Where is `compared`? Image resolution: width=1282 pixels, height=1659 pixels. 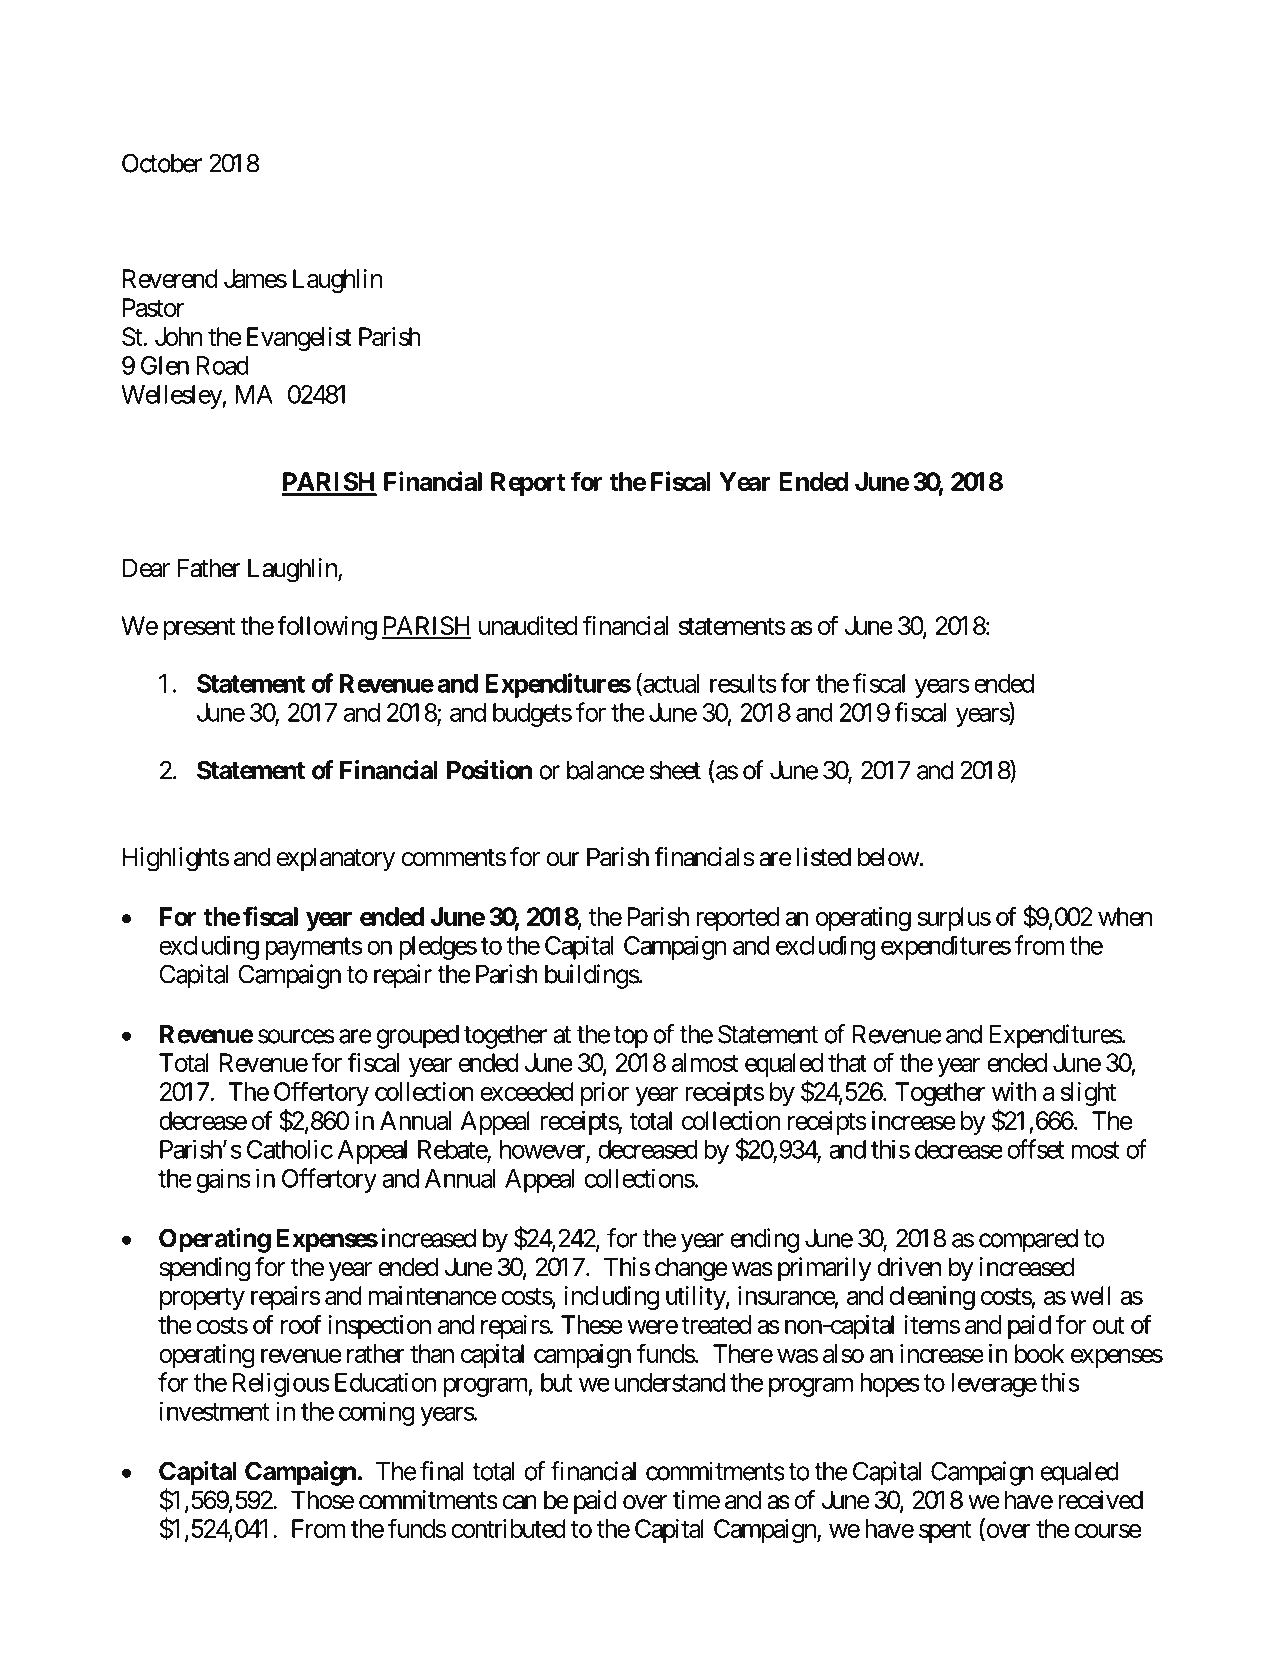
compared is located at coordinates (1028, 1241).
